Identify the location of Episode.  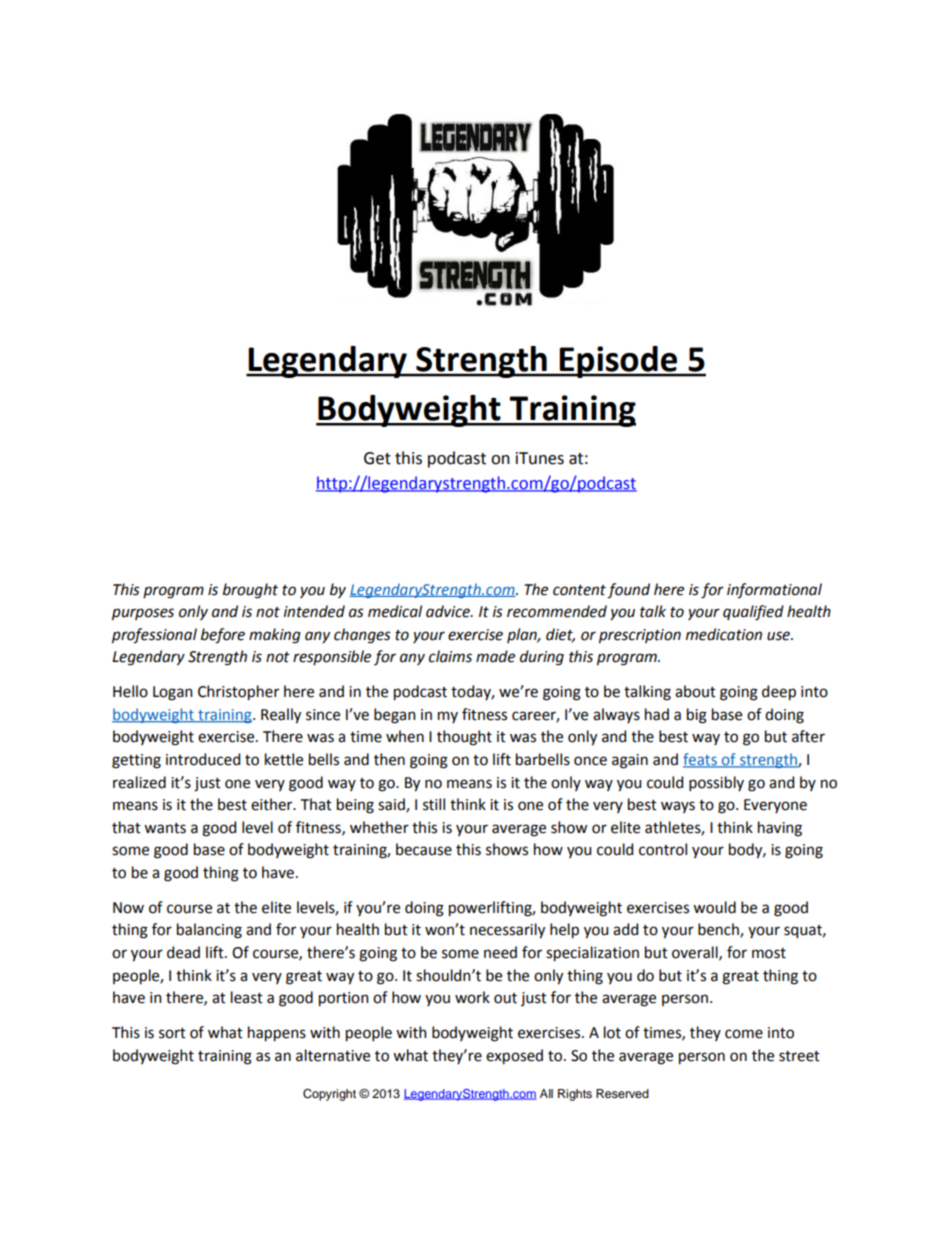
(619, 362).
